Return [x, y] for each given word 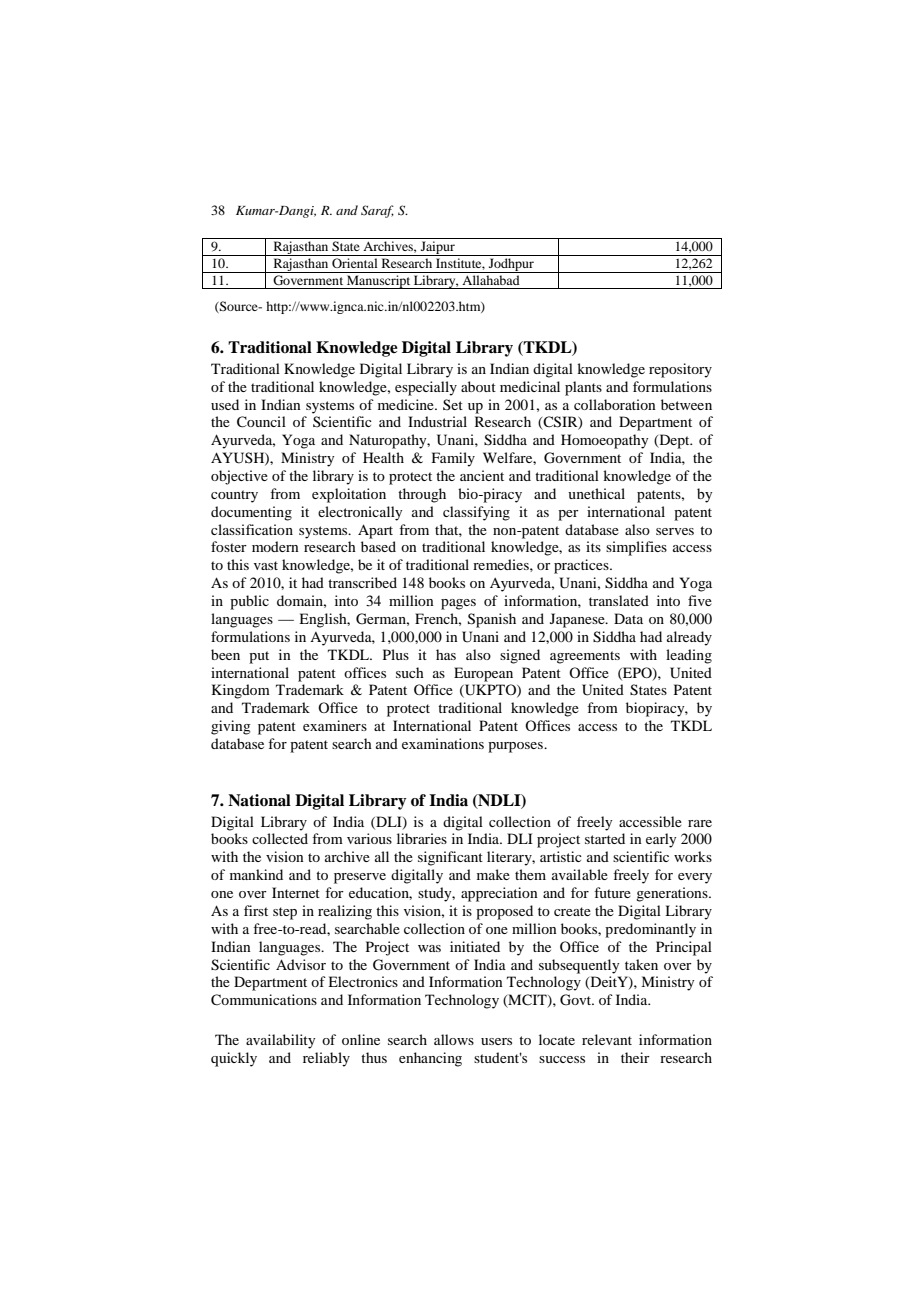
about [478, 386]
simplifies [636, 548]
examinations [443, 743]
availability [280, 1041]
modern [275, 546]
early [661, 840]
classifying [476, 513]
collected [280, 838]
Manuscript [379, 282]
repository [680, 370]
